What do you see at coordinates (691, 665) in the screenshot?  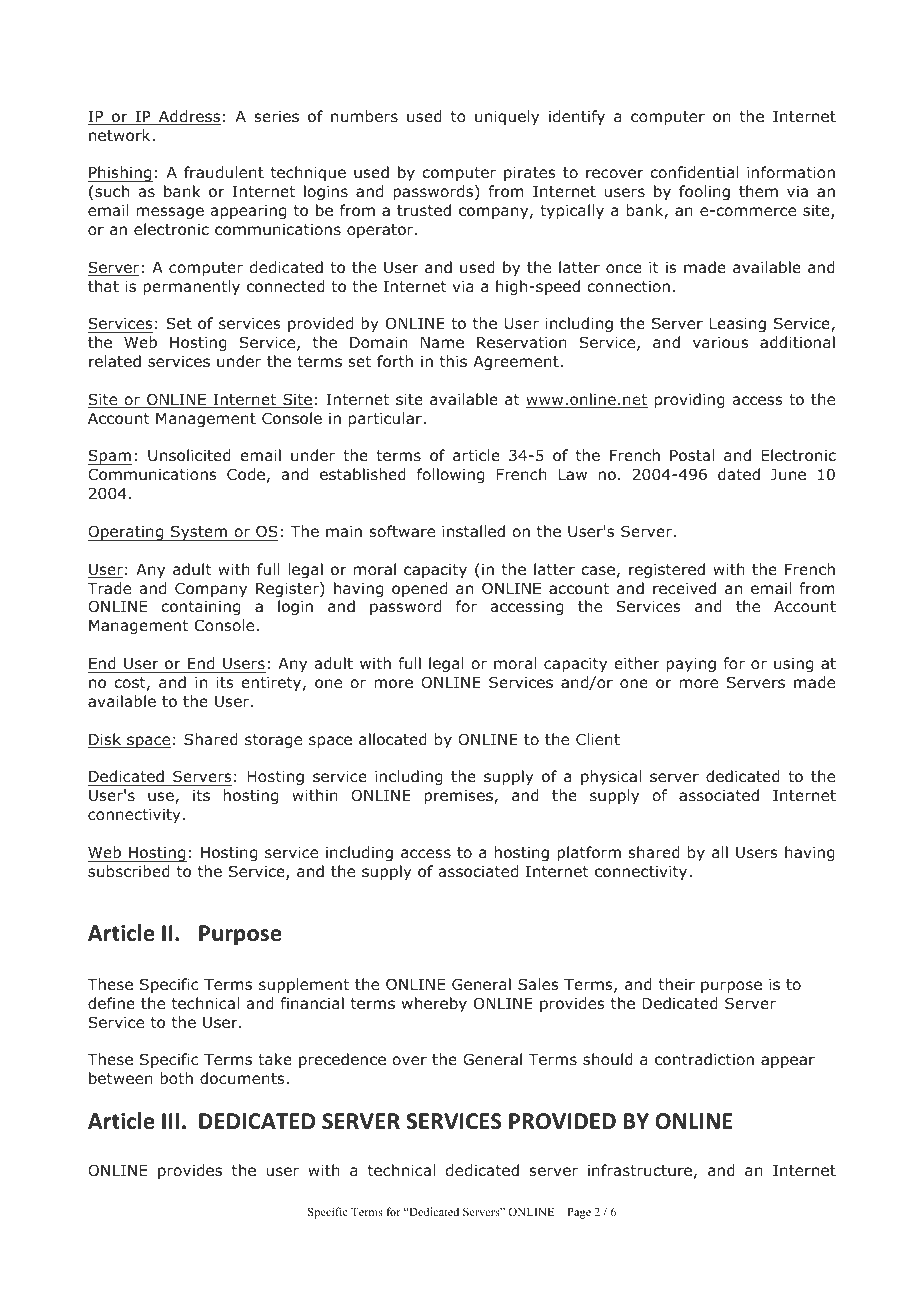 I see `paying` at bounding box center [691, 665].
